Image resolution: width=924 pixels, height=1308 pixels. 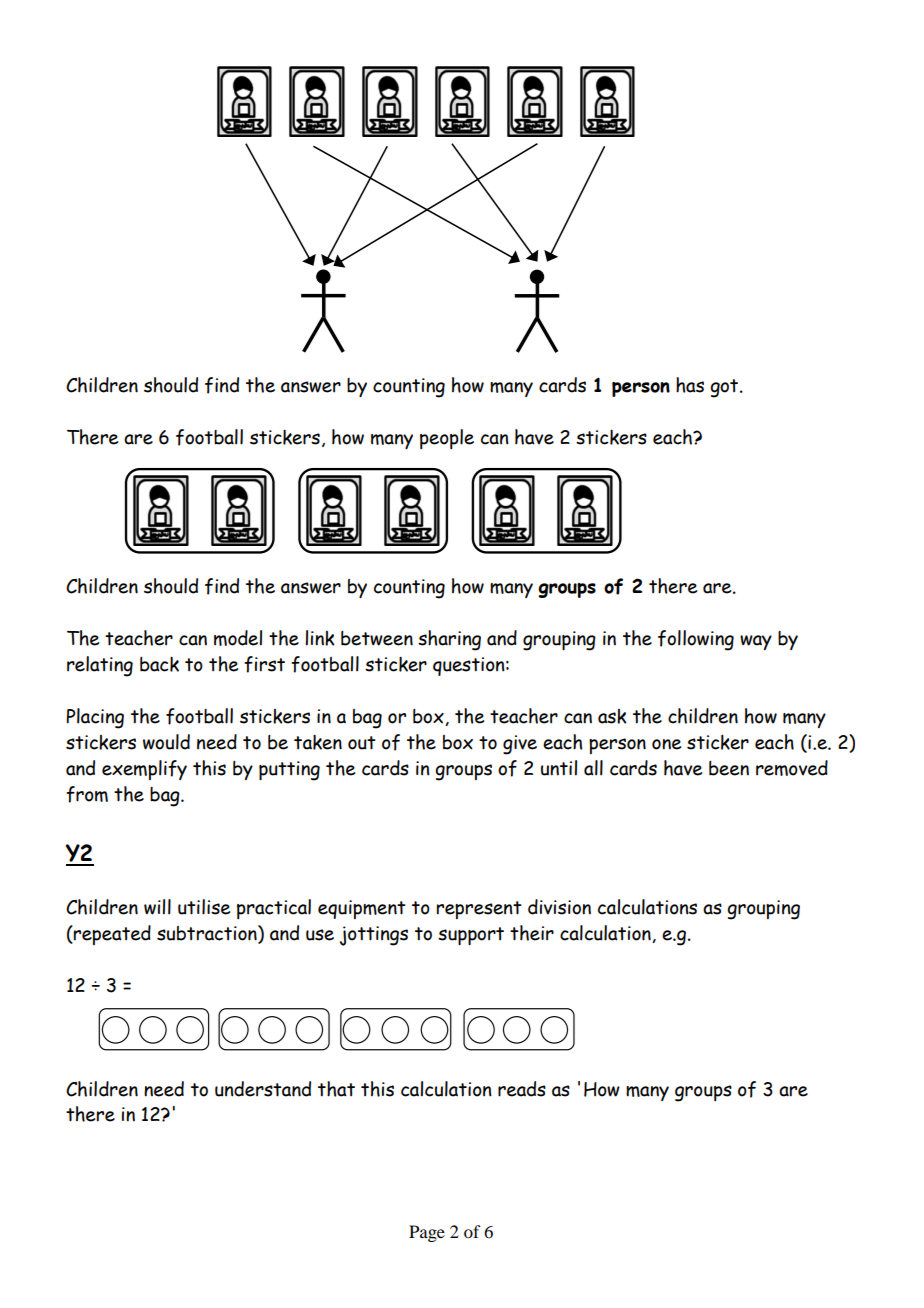 What do you see at coordinates (159, 664) in the screenshot?
I see `back` at bounding box center [159, 664].
